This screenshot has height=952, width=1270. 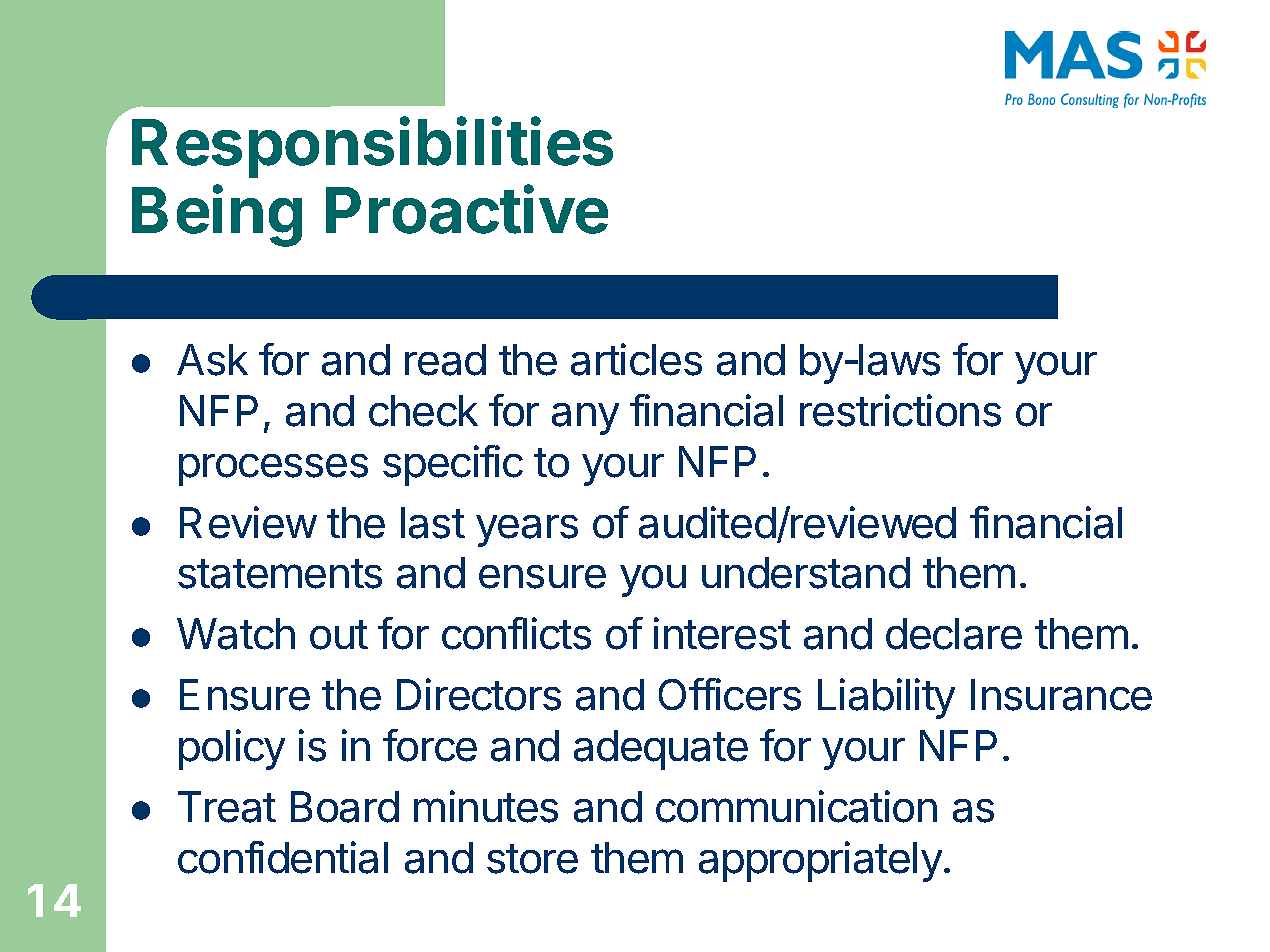 What do you see at coordinates (283, 857) in the screenshot?
I see `confidential` at bounding box center [283, 857].
